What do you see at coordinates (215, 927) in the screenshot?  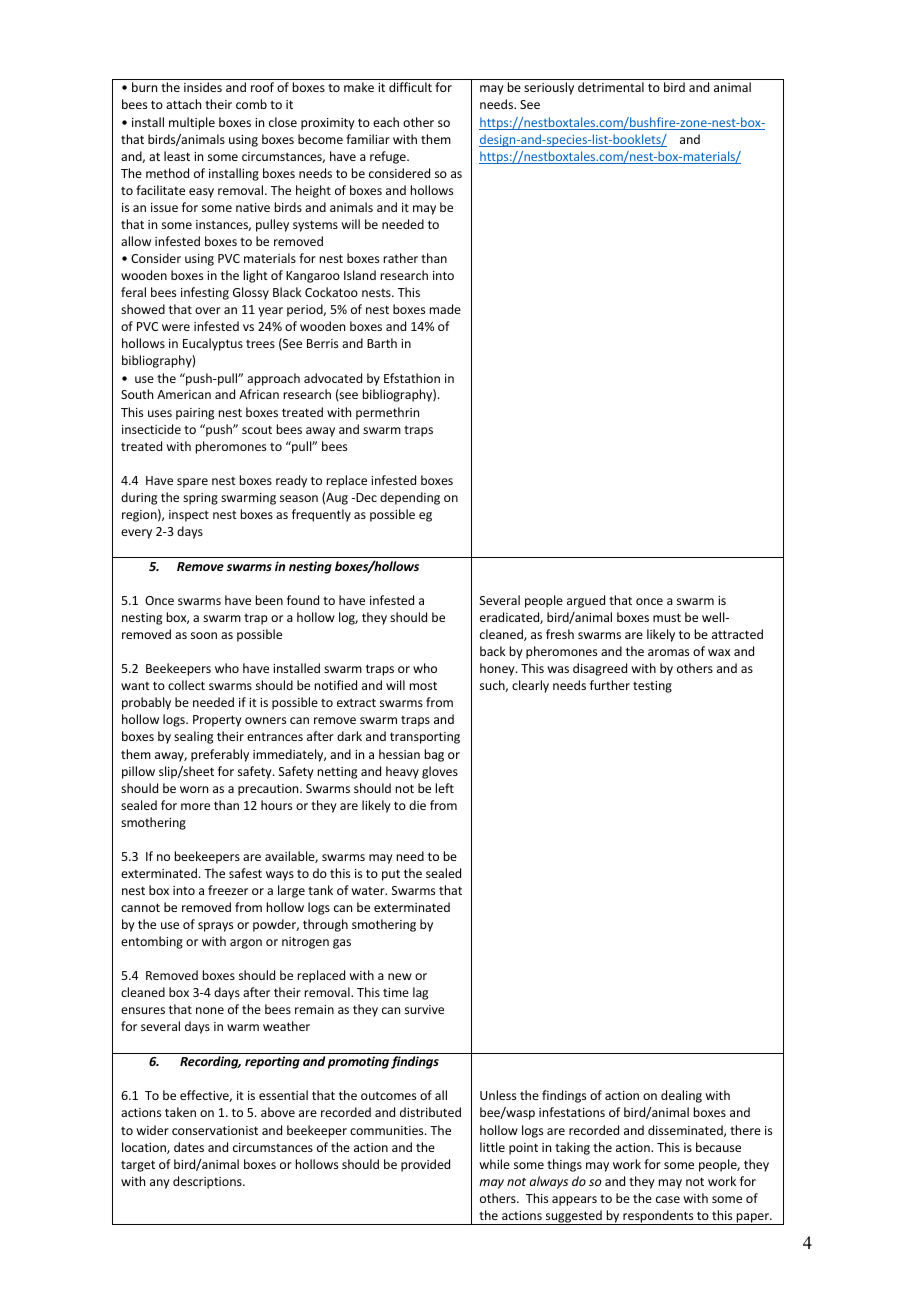 I see `sprays` at bounding box center [215, 927].
